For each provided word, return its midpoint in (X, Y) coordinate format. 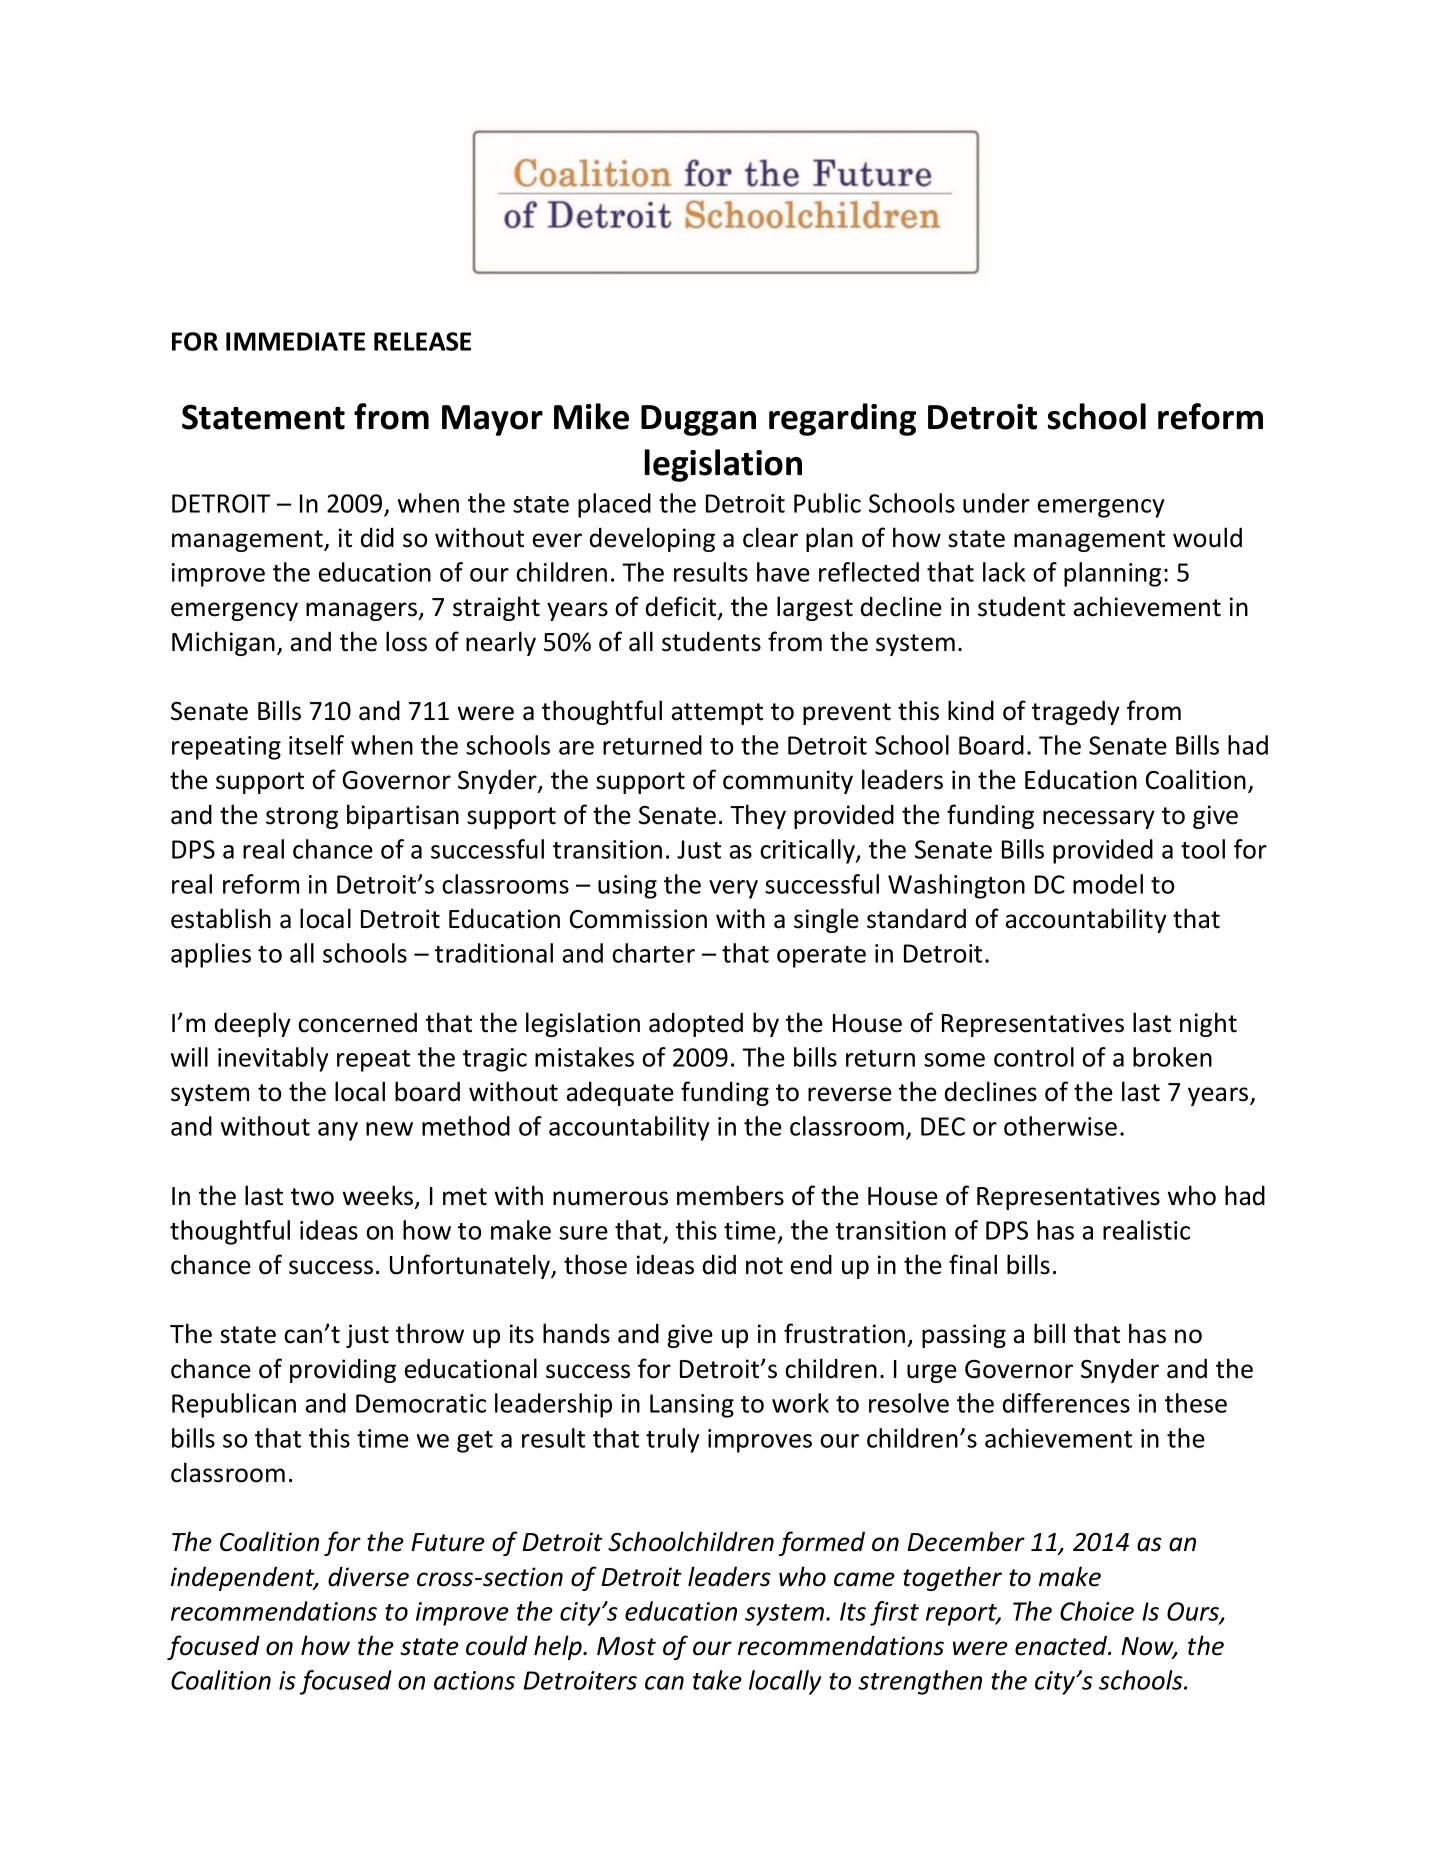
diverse (368, 1576)
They (758, 816)
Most (626, 1646)
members (730, 1195)
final (973, 1264)
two (312, 1197)
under (996, 503)
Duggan (698, 420)
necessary (1099, 819)
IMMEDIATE (295, 341)
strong (302, 818)
